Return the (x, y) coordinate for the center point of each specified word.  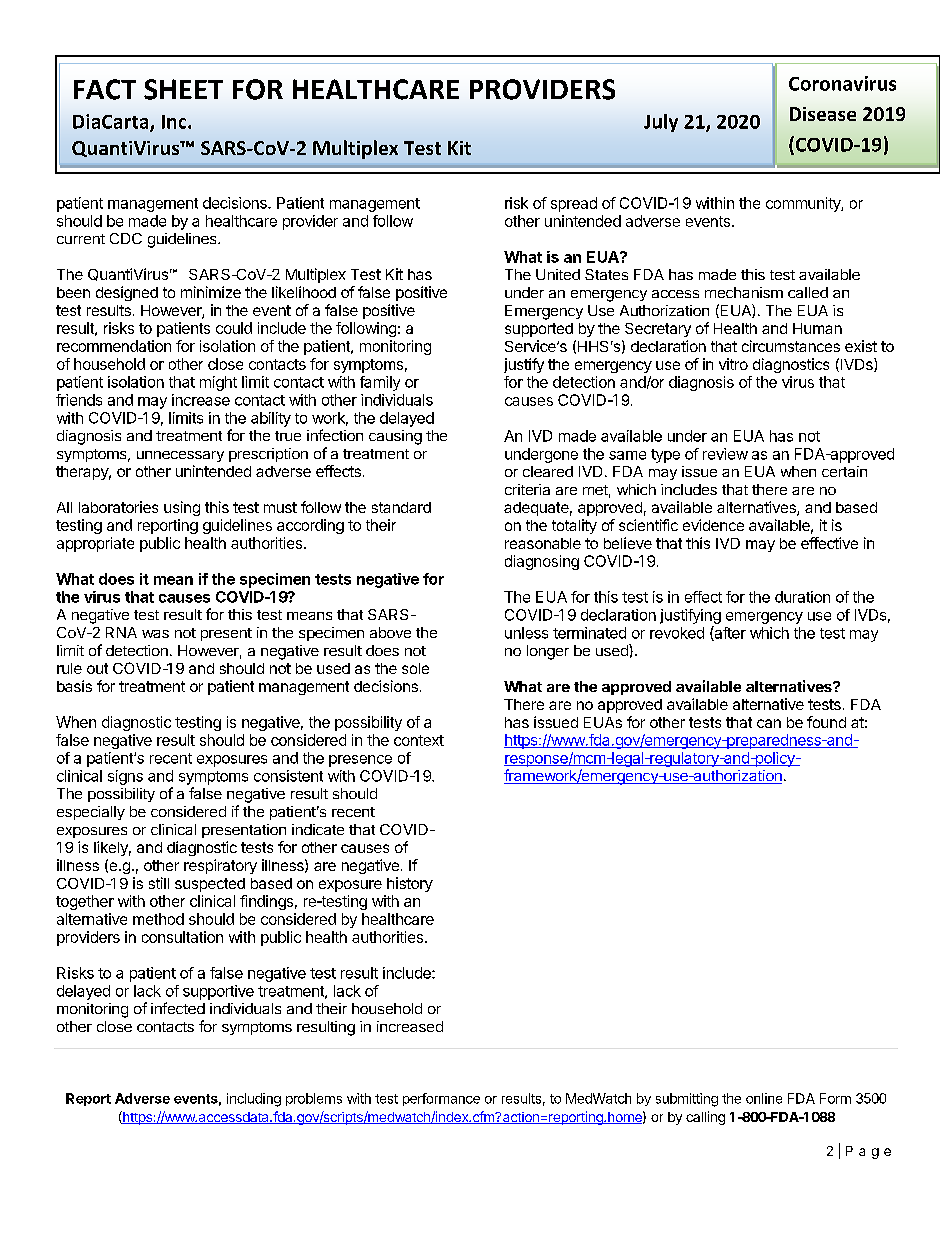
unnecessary (180, 456)
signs (125, 777)
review (725, 454)
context (419, 740)
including (254, 1100)
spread (574, 204)
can (769, 723)
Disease (823, 114)
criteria (527, 489)
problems (314, 1099)
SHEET (183, 89)
